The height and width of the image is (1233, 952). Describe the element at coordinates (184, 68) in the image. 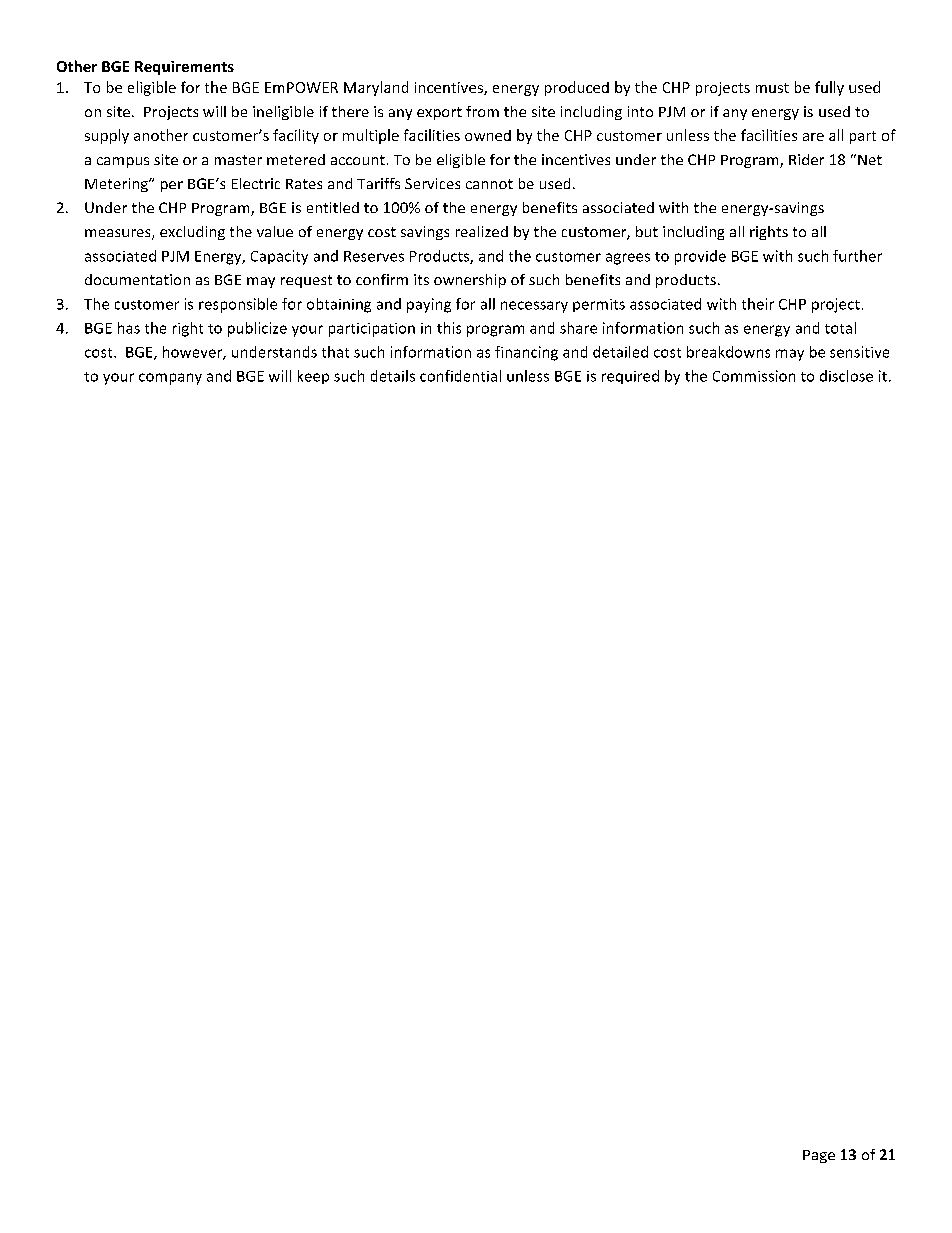

I see `Requirements` at that location.
